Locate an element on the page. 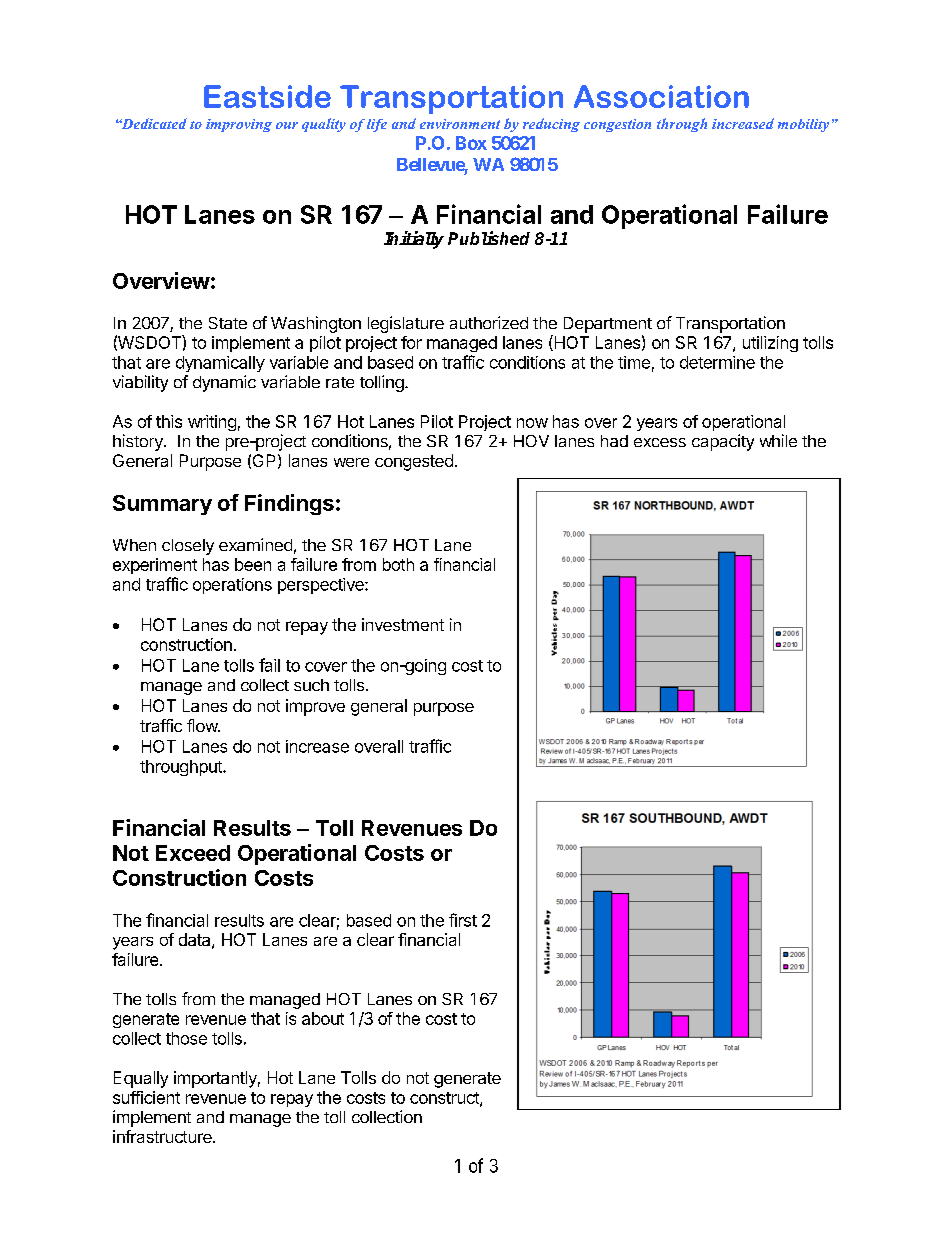 The image size is (952, 1233). Association is located at coordinates (661, 96).
